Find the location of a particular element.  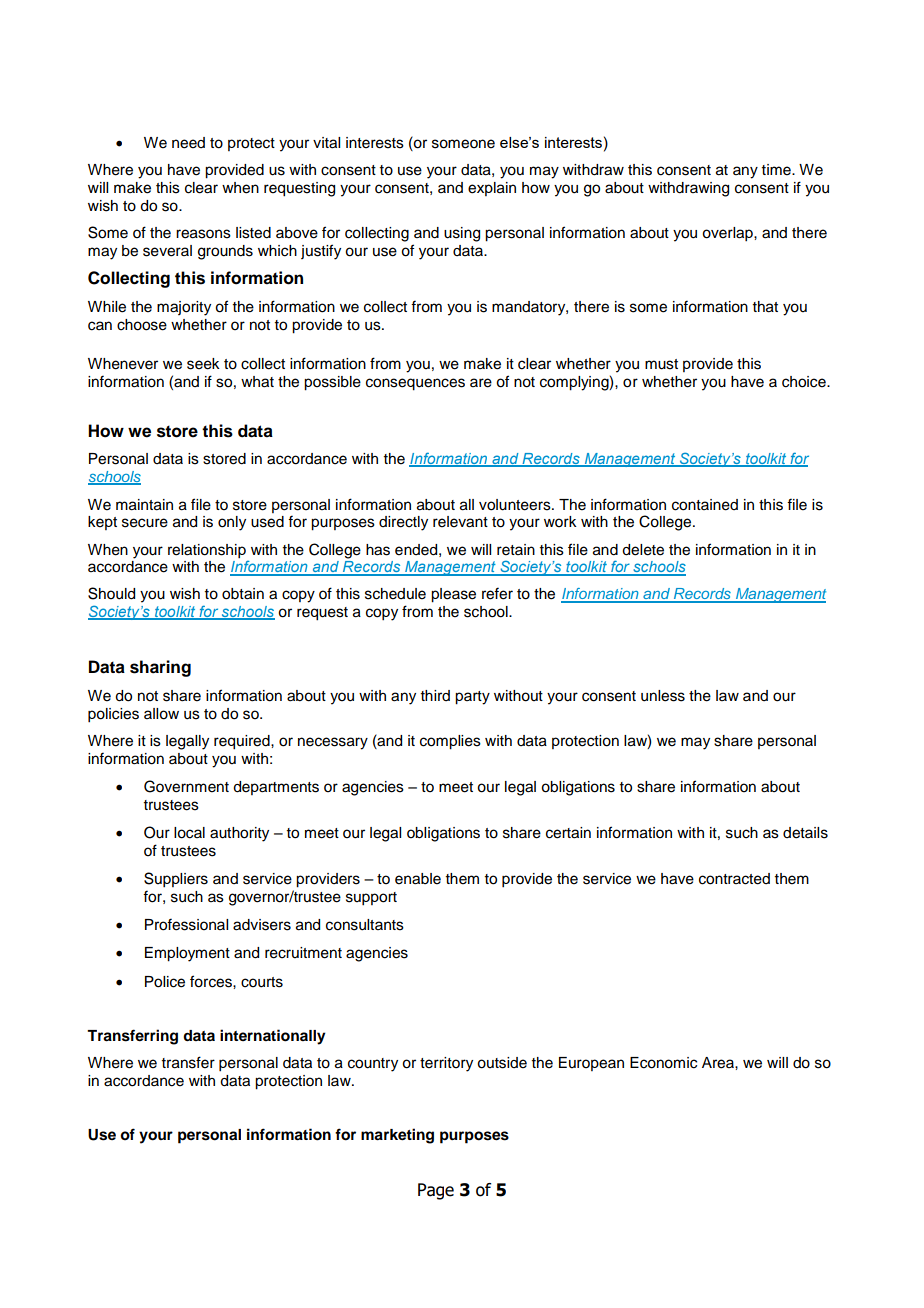

internationally is located at coordinates (273, 1037).
